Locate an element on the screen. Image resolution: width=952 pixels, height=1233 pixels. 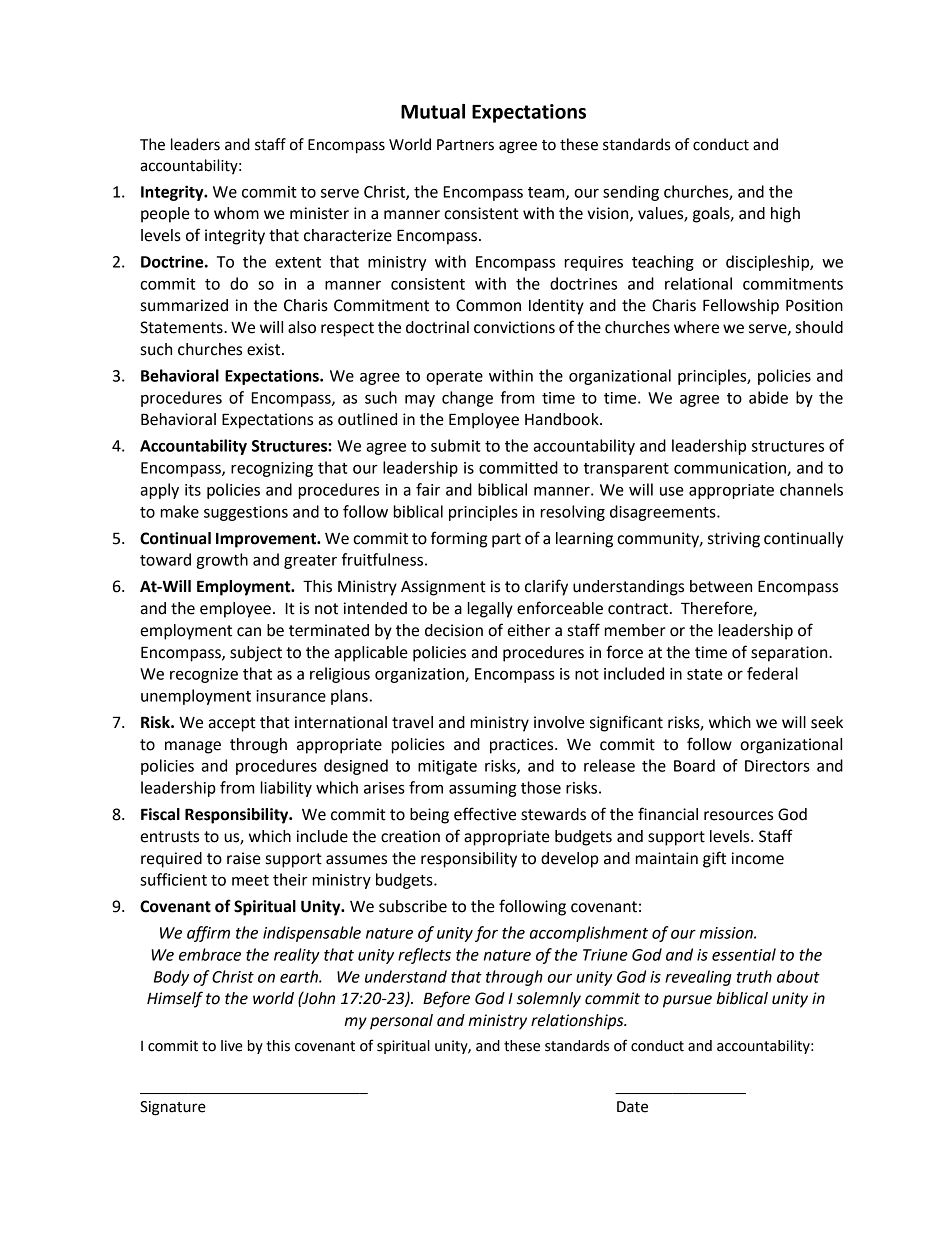
Mutual is located at coordinates (433, 111).
